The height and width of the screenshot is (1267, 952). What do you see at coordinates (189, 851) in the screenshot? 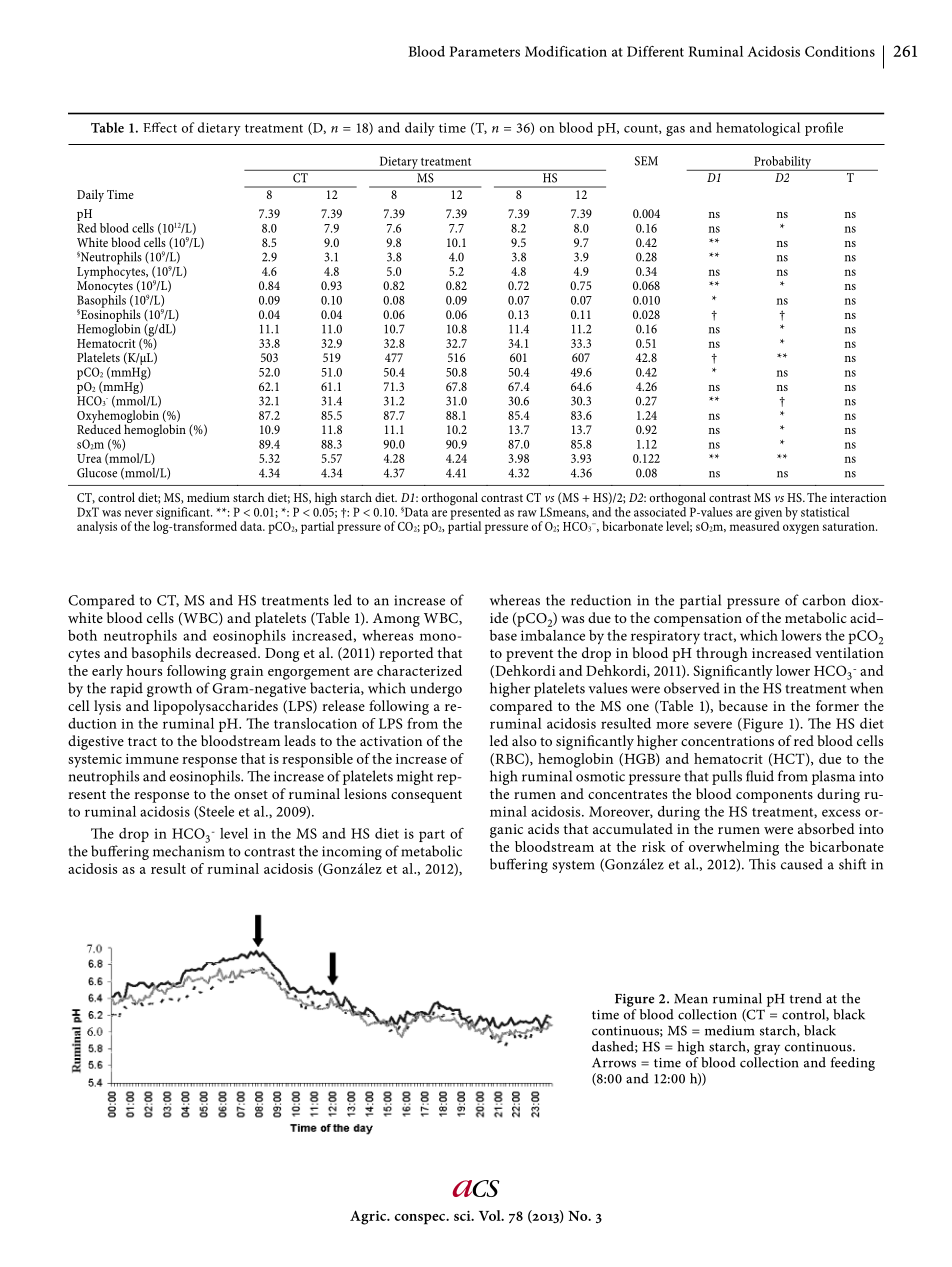
I see `mechanism` at bounding box center [189, 851].
